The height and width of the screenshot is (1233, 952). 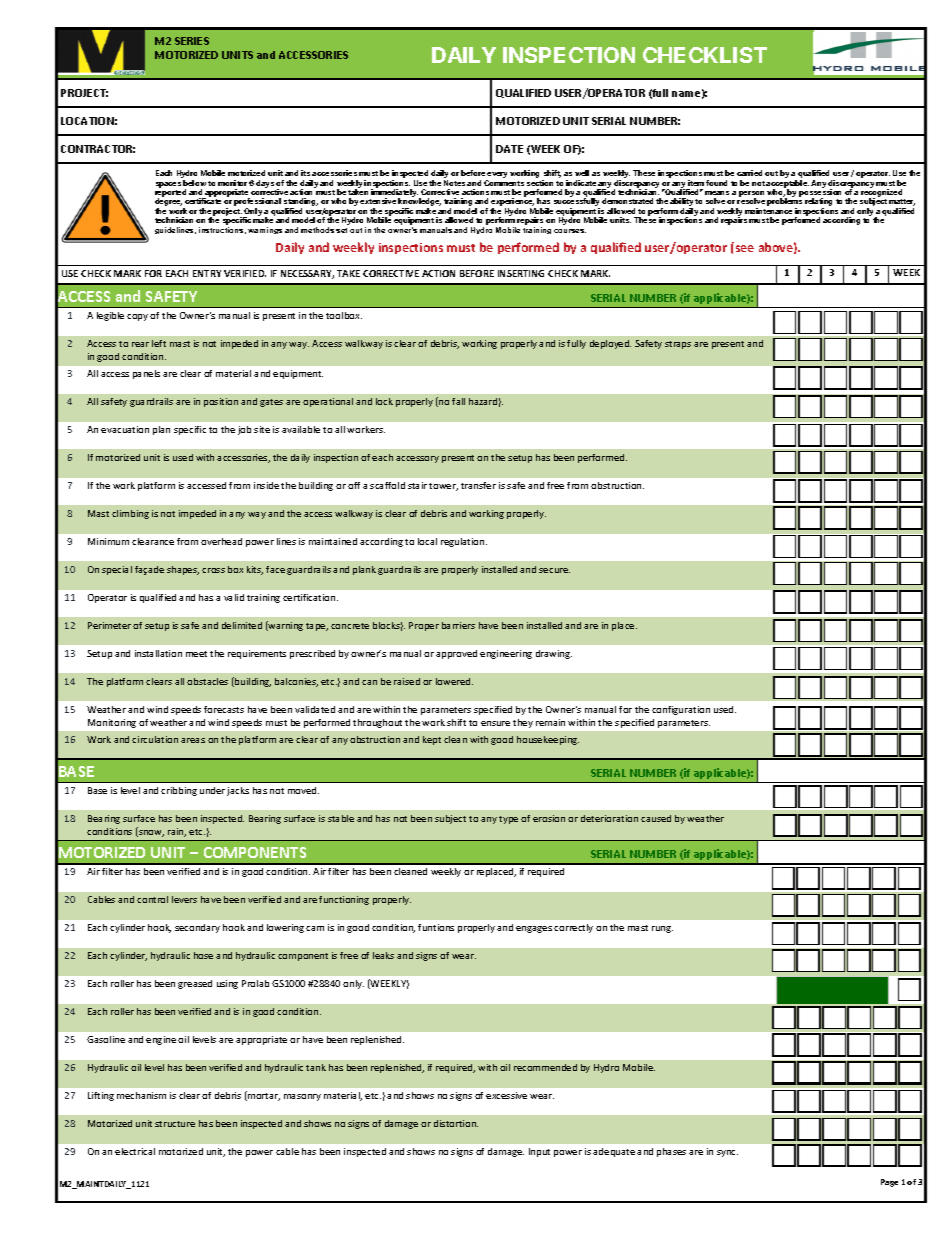 What do you see at coordinates (193, 740) in the screenshot?
I see `areas` at bounding box center [193, 740].
